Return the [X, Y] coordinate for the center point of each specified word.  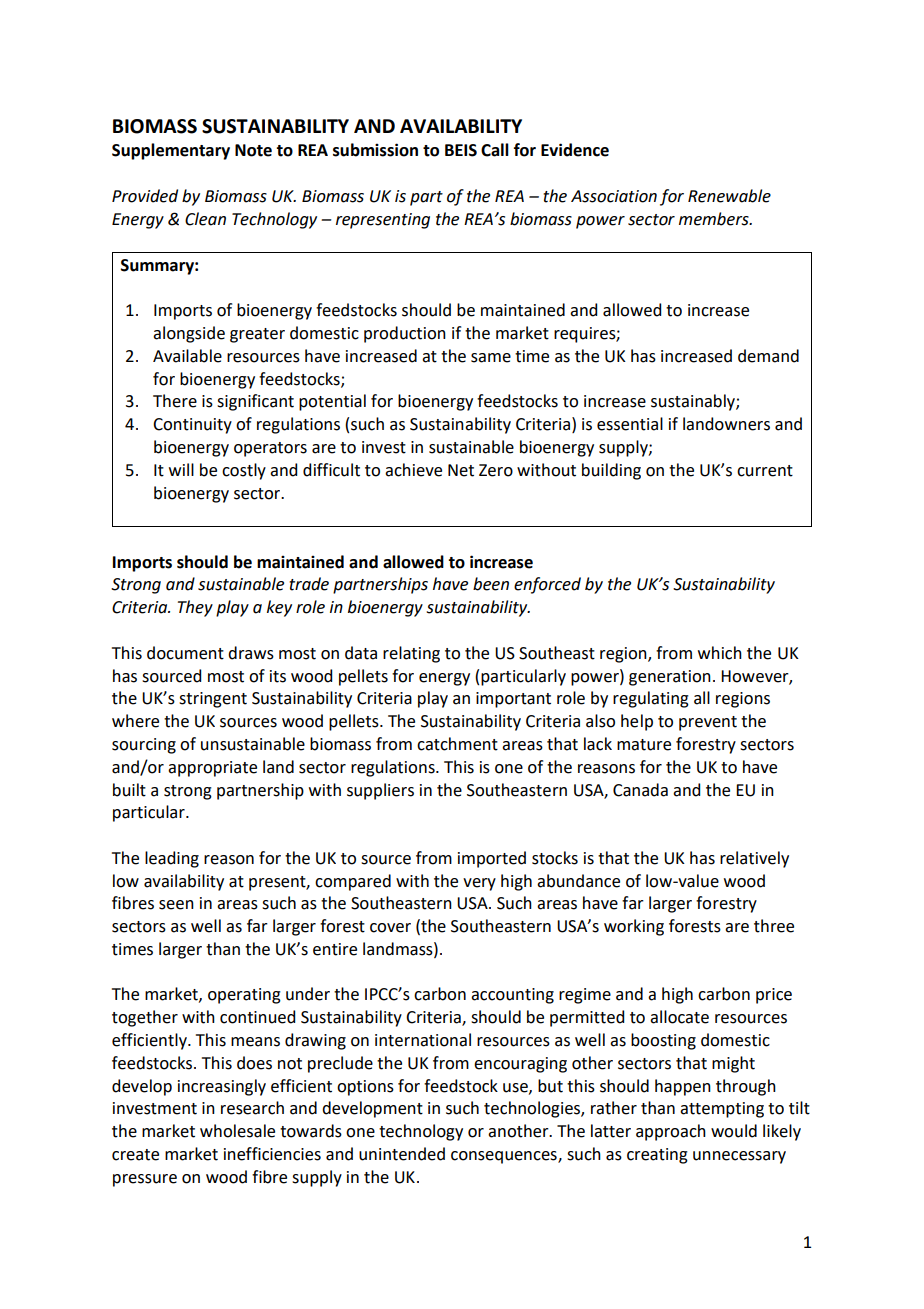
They [195, 608]
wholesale [237, 1131]
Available [187, 356]
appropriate [212, 769]
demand [768, 356]
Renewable [729, 196]
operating [244, 996]
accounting [512, 996]
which [720, 653]
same [491, 358]
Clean [205, 219]
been [491, 584]
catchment [457, 744]
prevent [708, 723]
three [774, 926]
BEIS [461, 150]
